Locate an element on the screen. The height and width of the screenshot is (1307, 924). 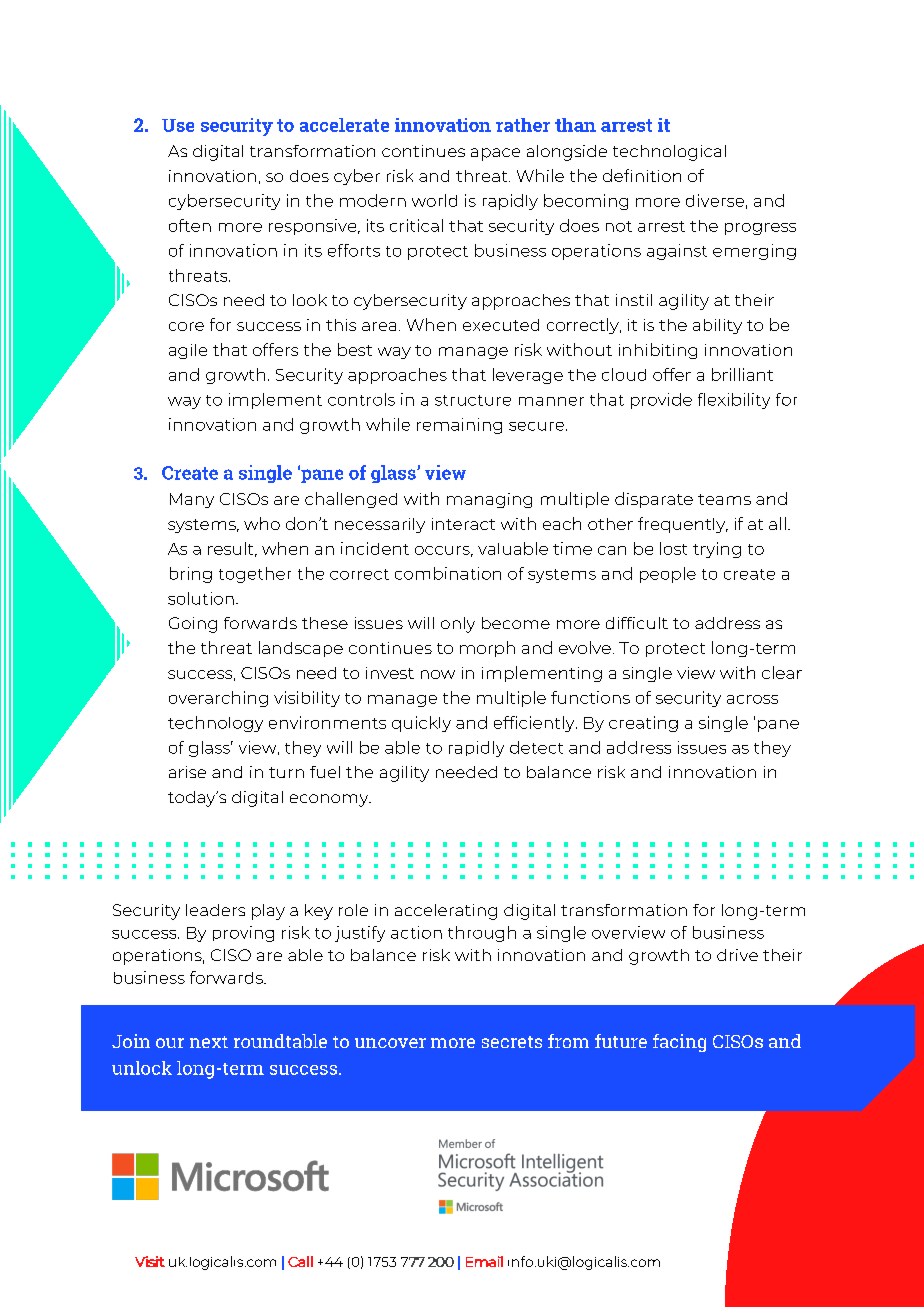
Visit is located at coordinates (150, 1261).
